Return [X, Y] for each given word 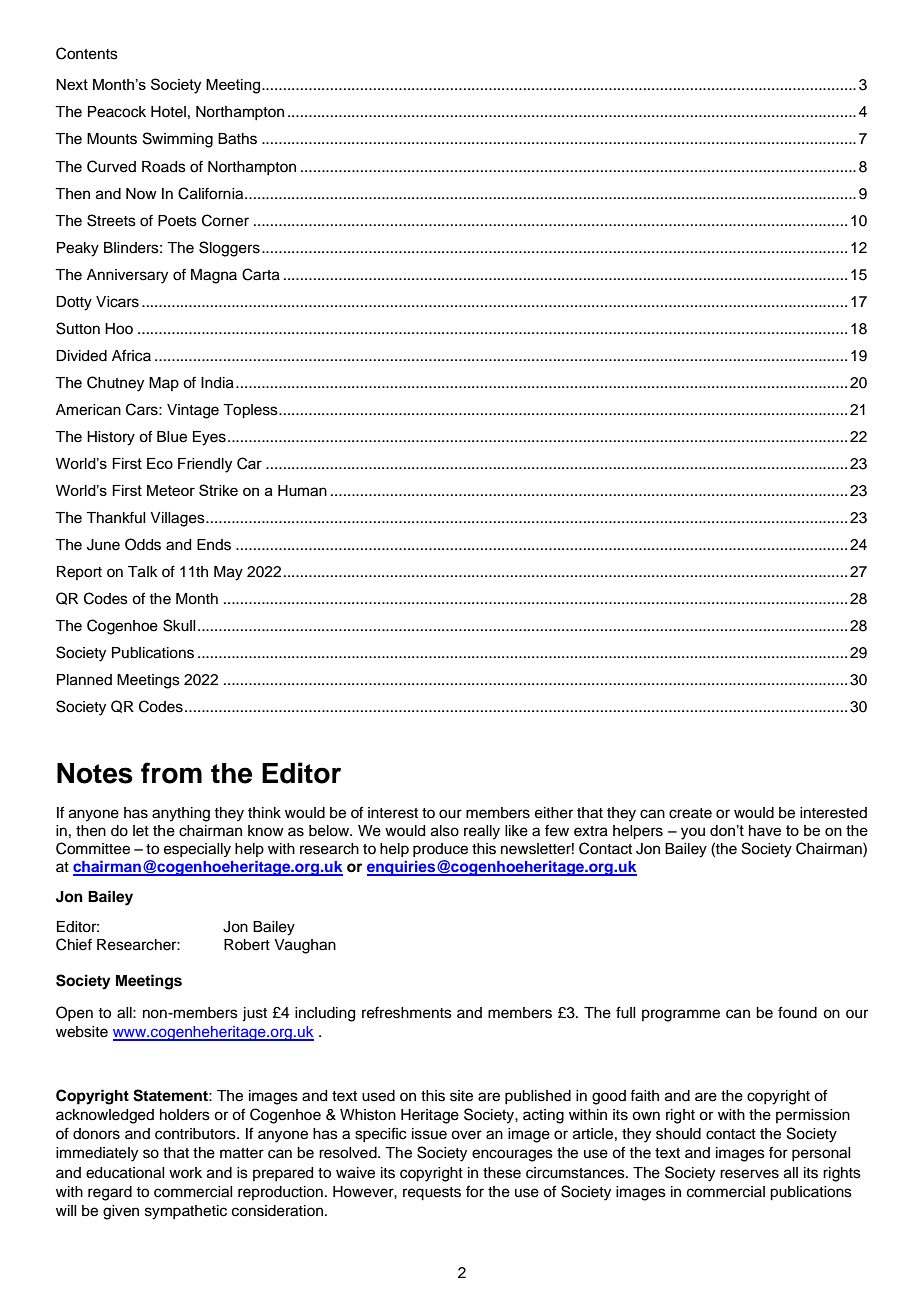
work [185, 1172]
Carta [261, 274]
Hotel [168, 112]
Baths [237, 139]
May [228, 573]
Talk [143, 572]
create [690, 813]
